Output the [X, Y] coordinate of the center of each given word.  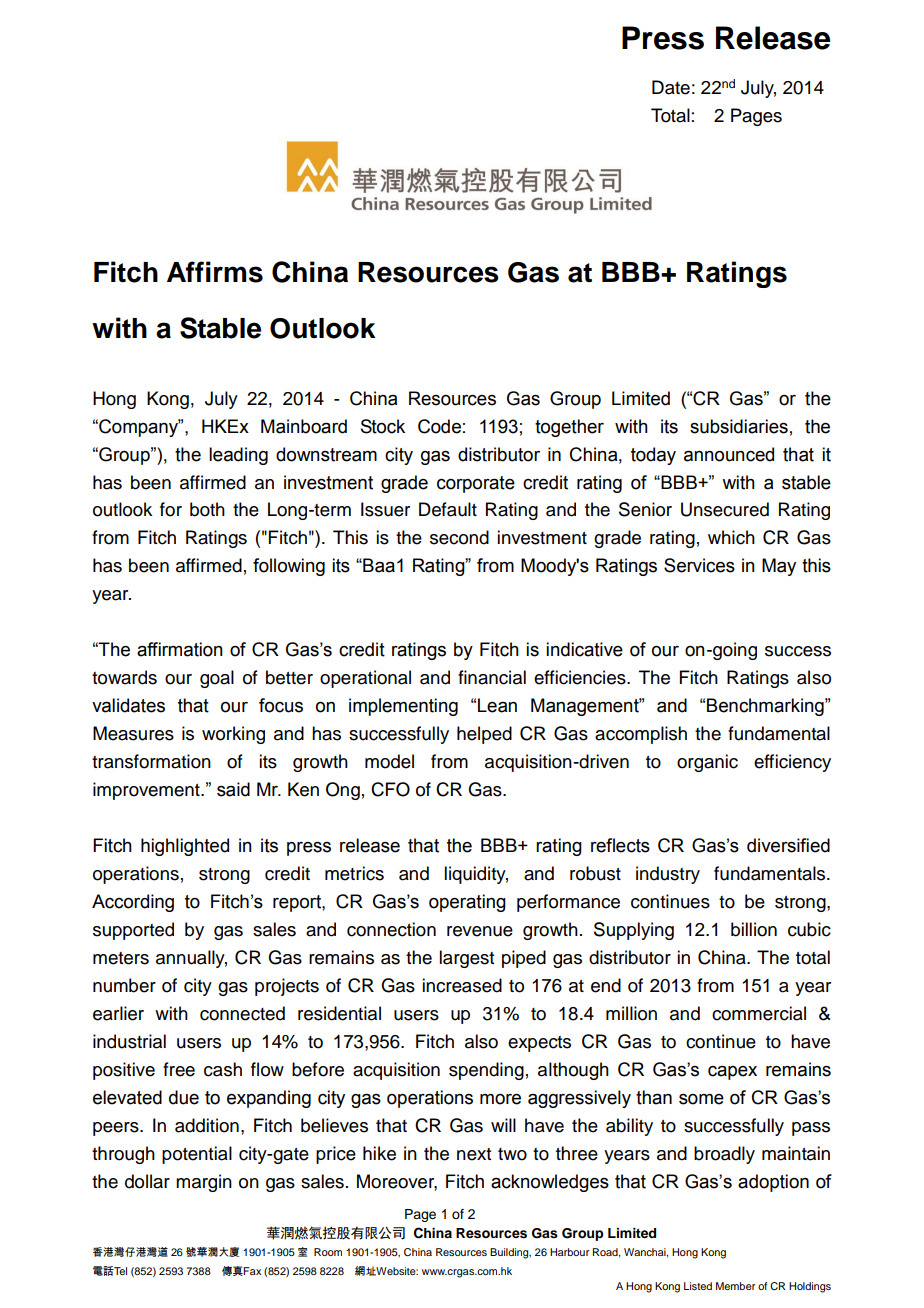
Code [439, 426]
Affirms [215, 272]
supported [133, 931]
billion [754, 929]
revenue [480, 931]
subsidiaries [739, 426]
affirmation [180, 649]
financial [492, 677]
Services [699, 565]
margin [204, 1183]
